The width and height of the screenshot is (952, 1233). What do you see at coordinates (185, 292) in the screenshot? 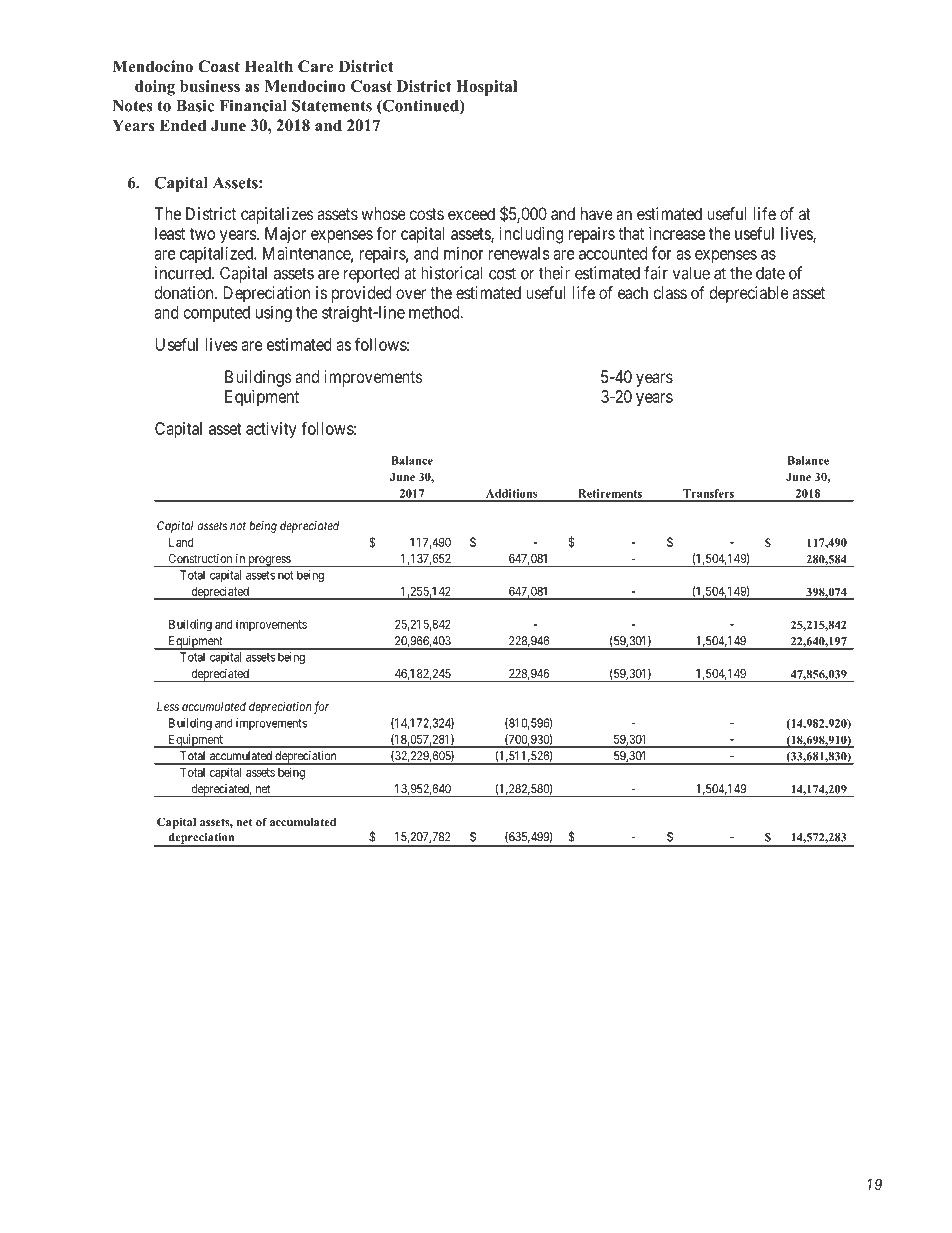
I see `donation` at bounding box center [185, 292].
